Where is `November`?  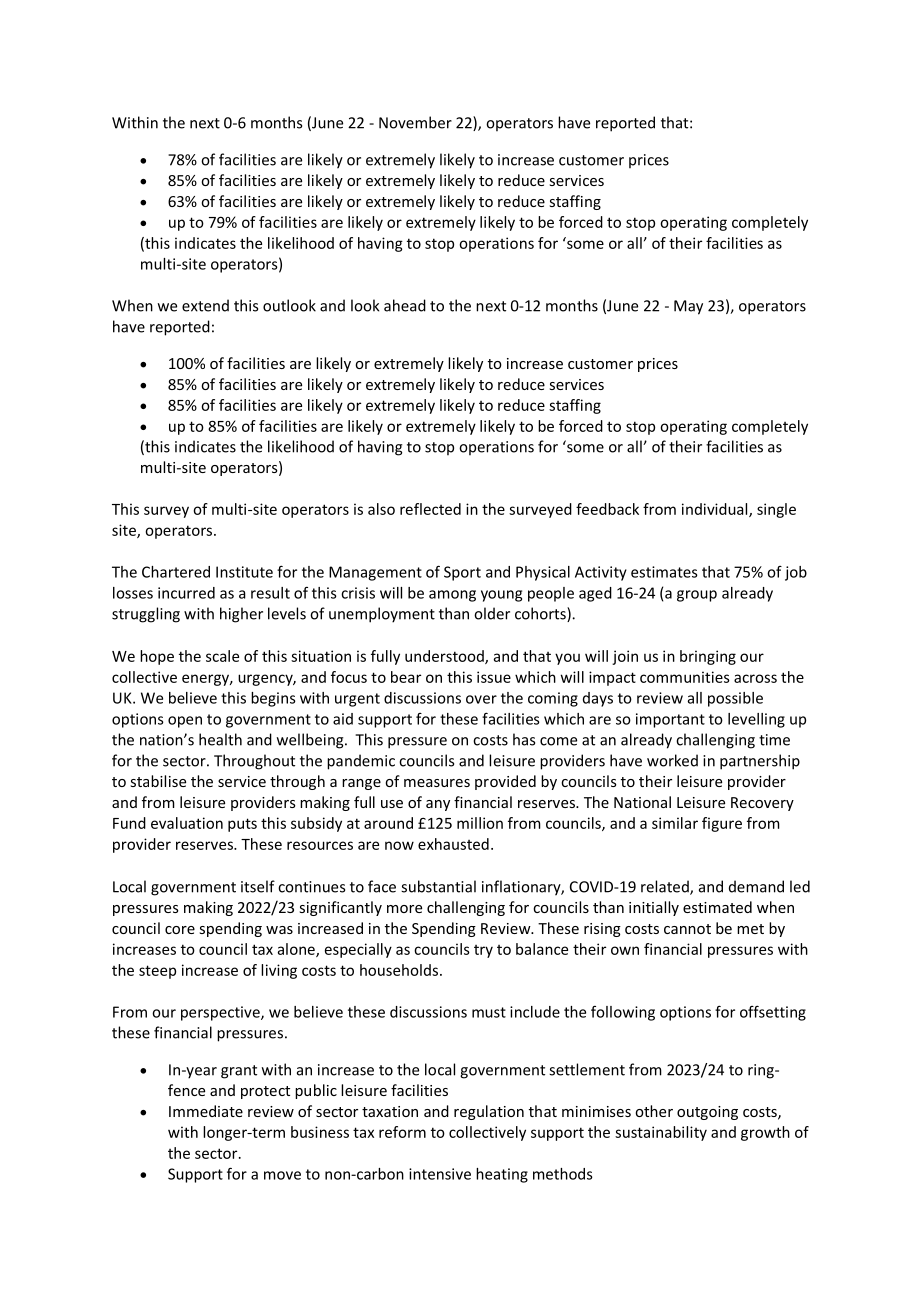 November is located at coordinates (415, 122).
